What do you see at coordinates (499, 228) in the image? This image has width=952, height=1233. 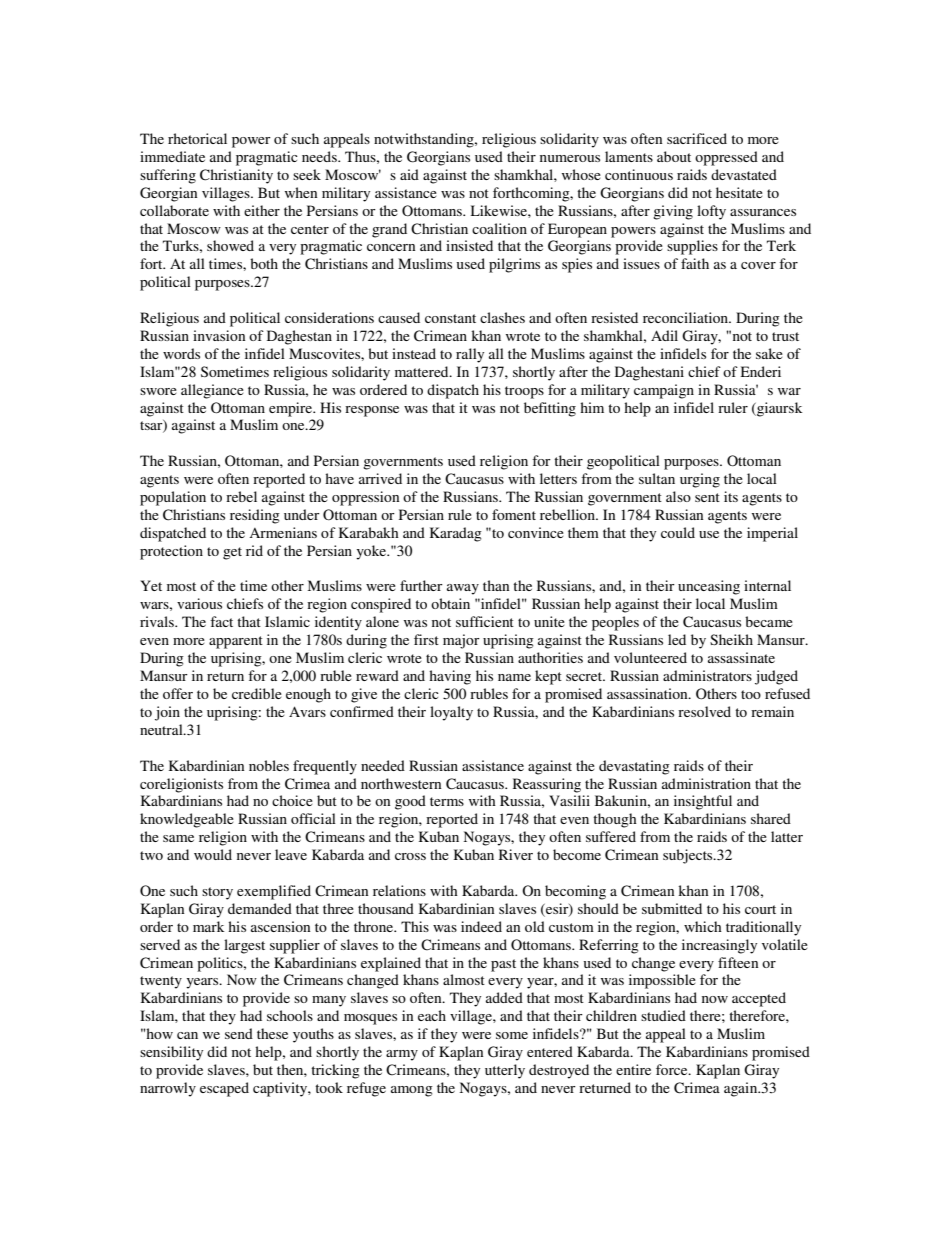 I see `coalition` at bounding box center [499, 228].
